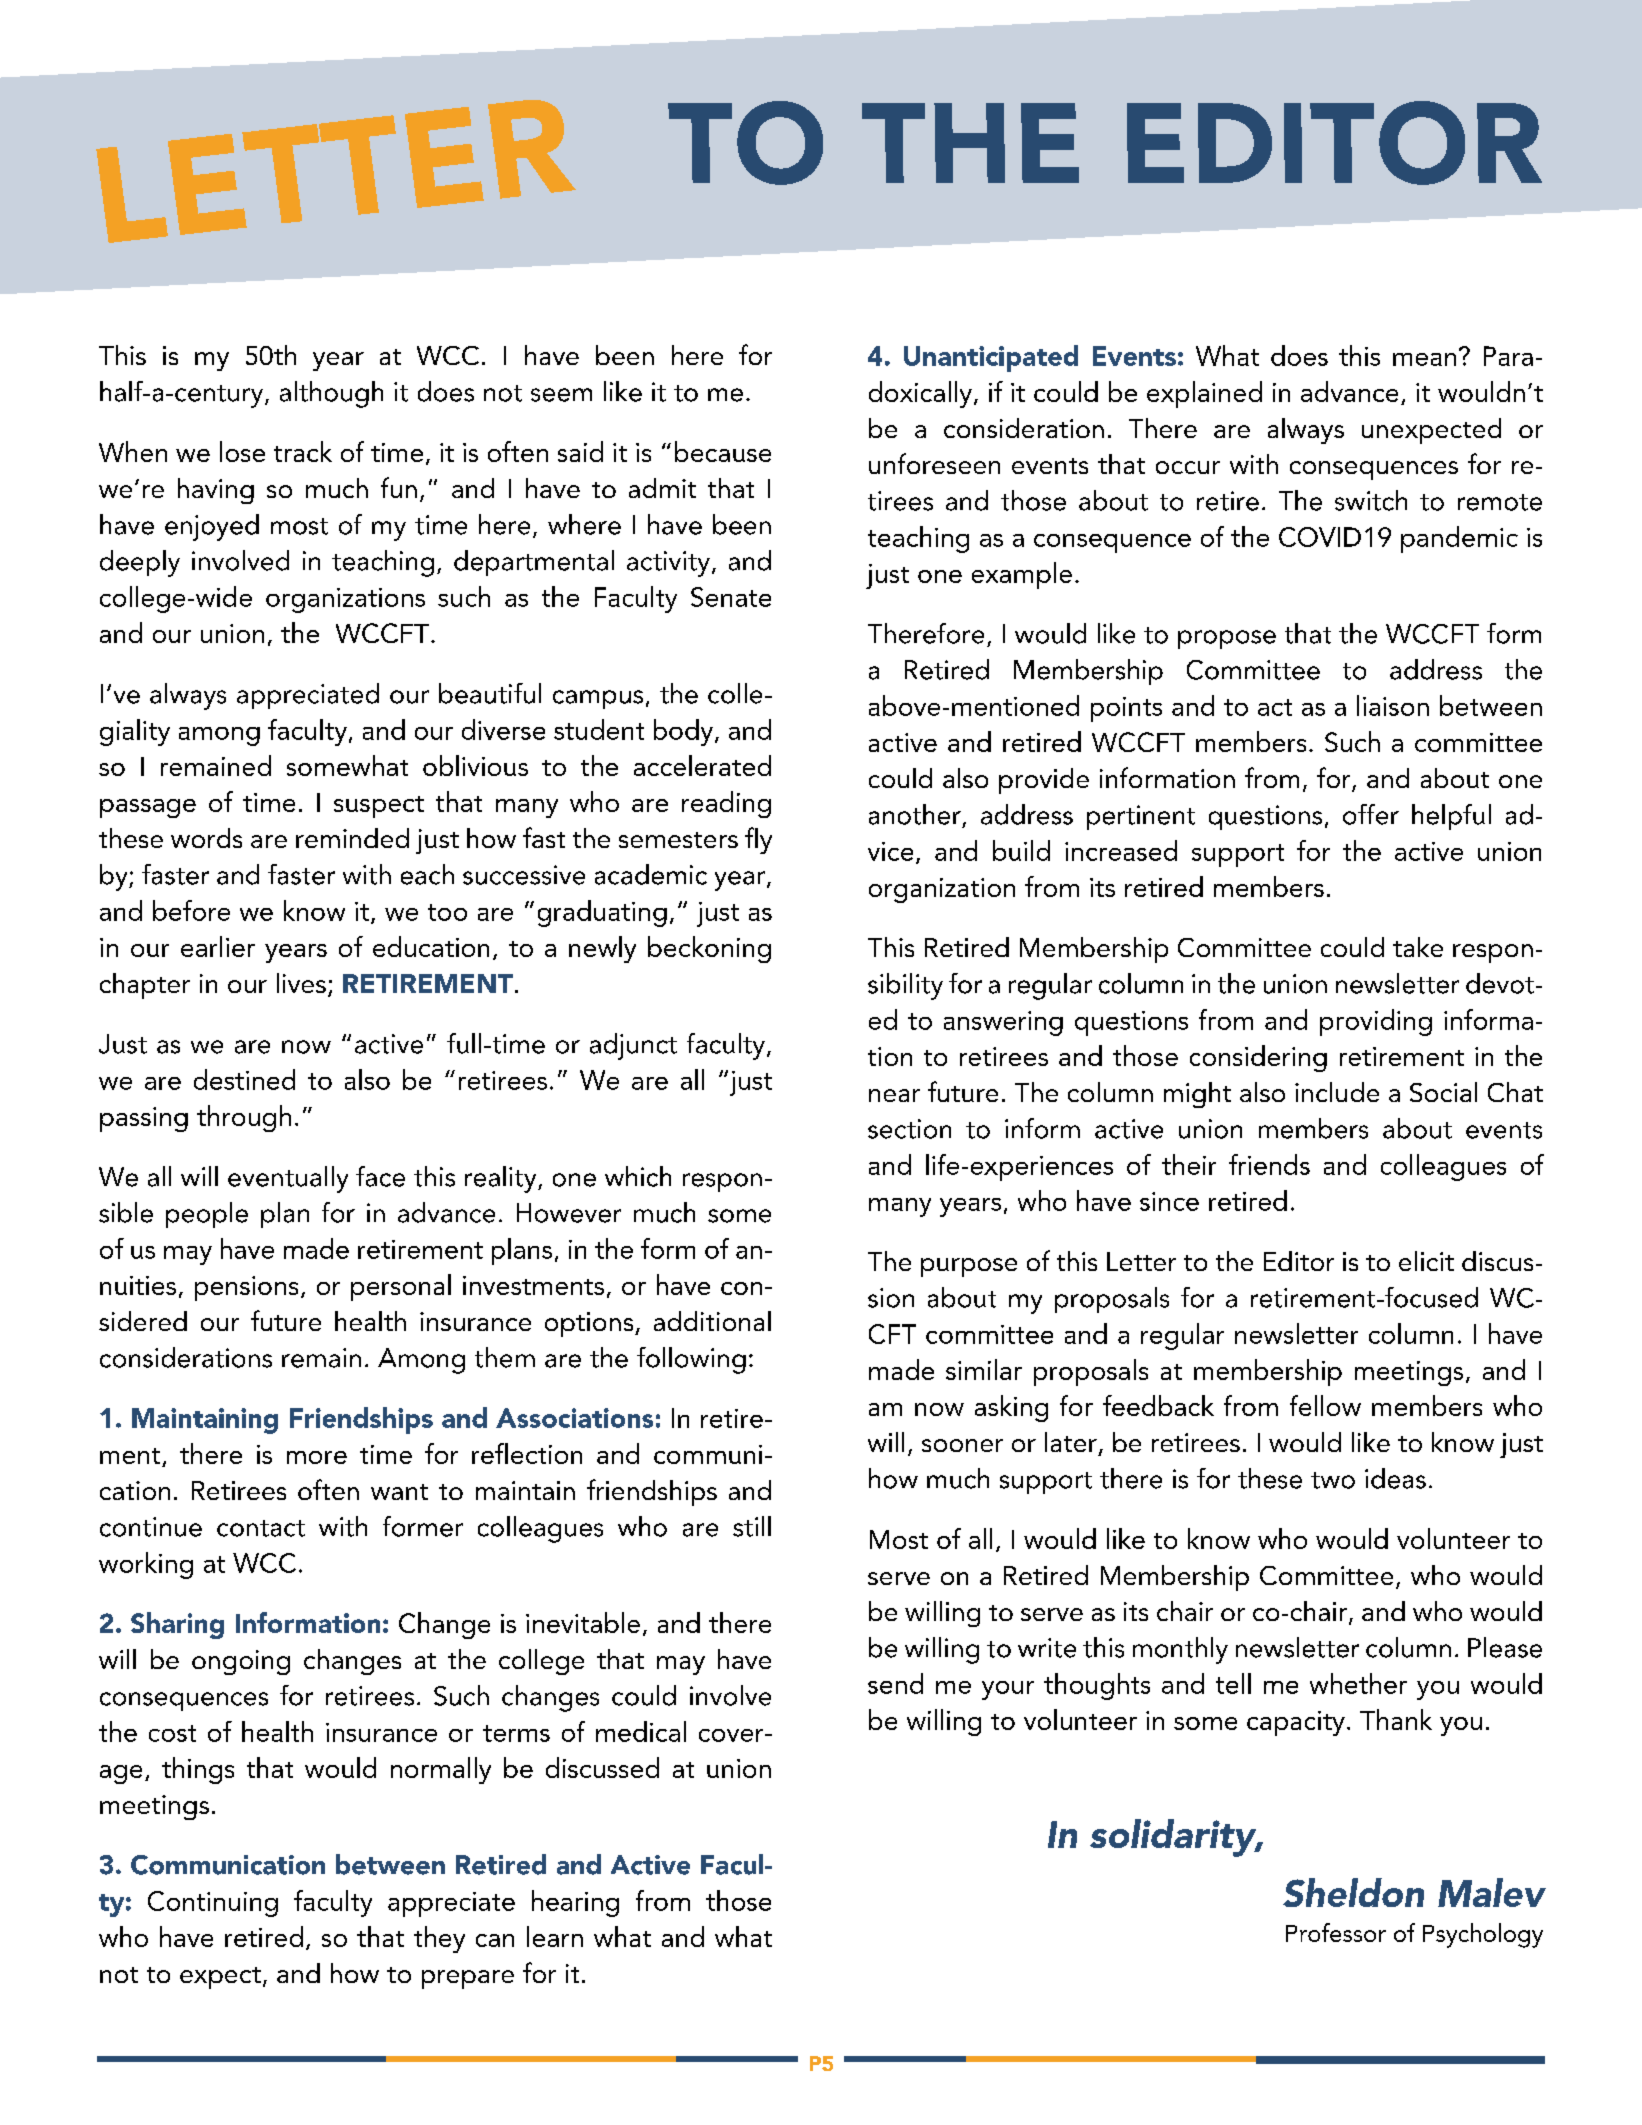 This screenshot has width=1642, height=2125. What do you see at coordinates (439, 1939) in the screenshot?
I see `they` at bounding box center [439, 1939].
